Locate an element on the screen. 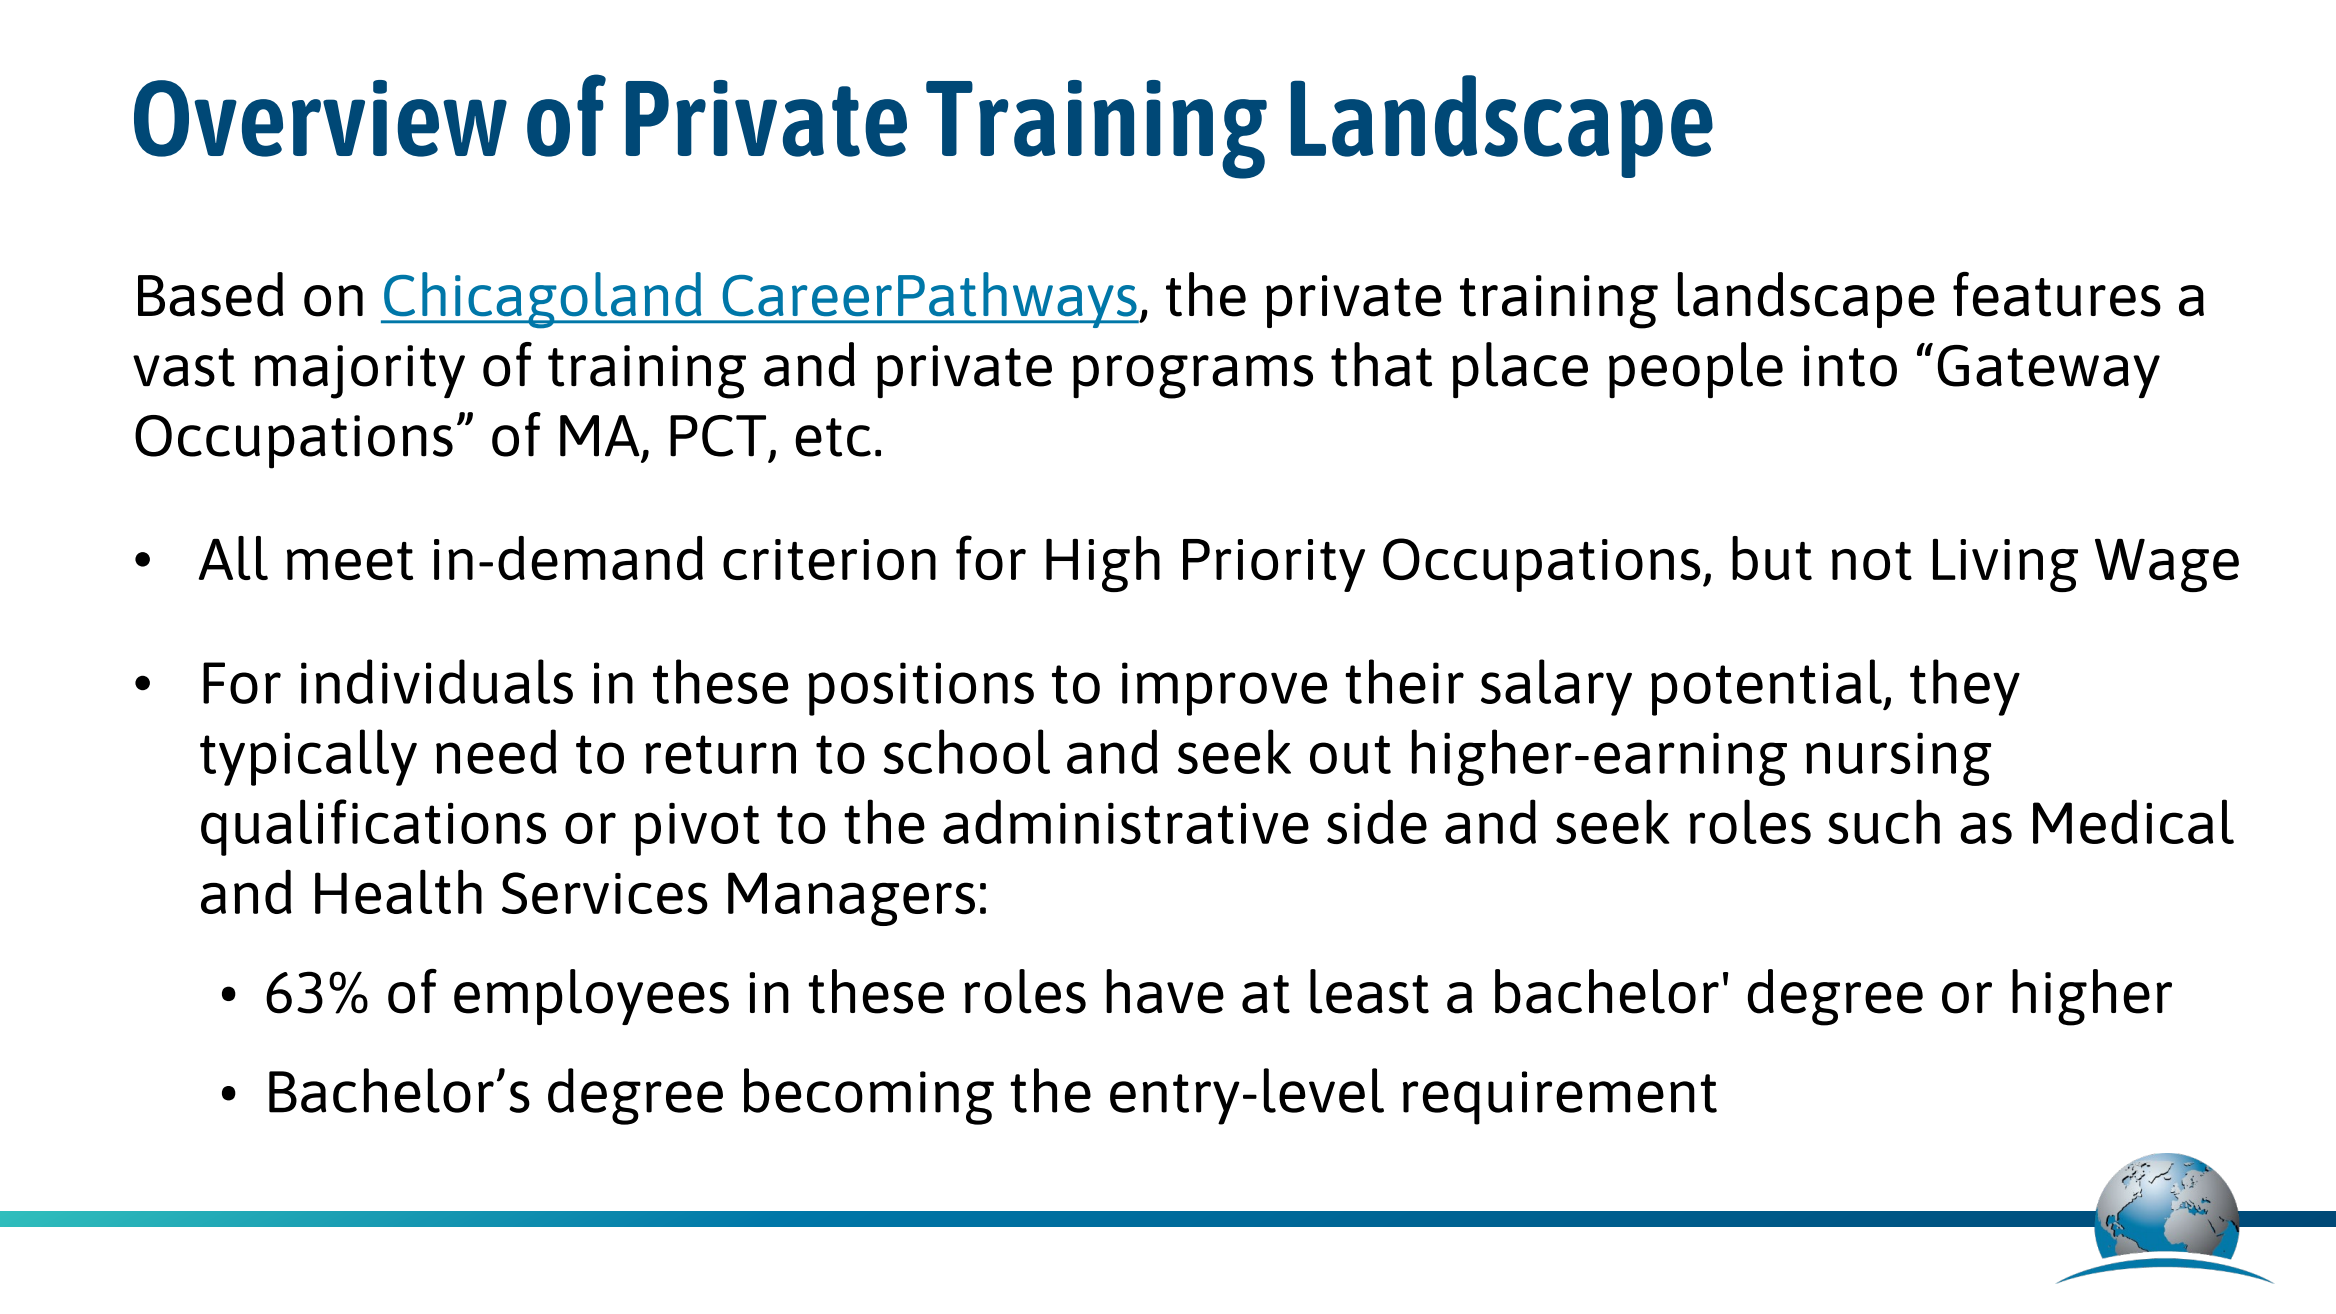  meet is located at coordinates (350, 561).
